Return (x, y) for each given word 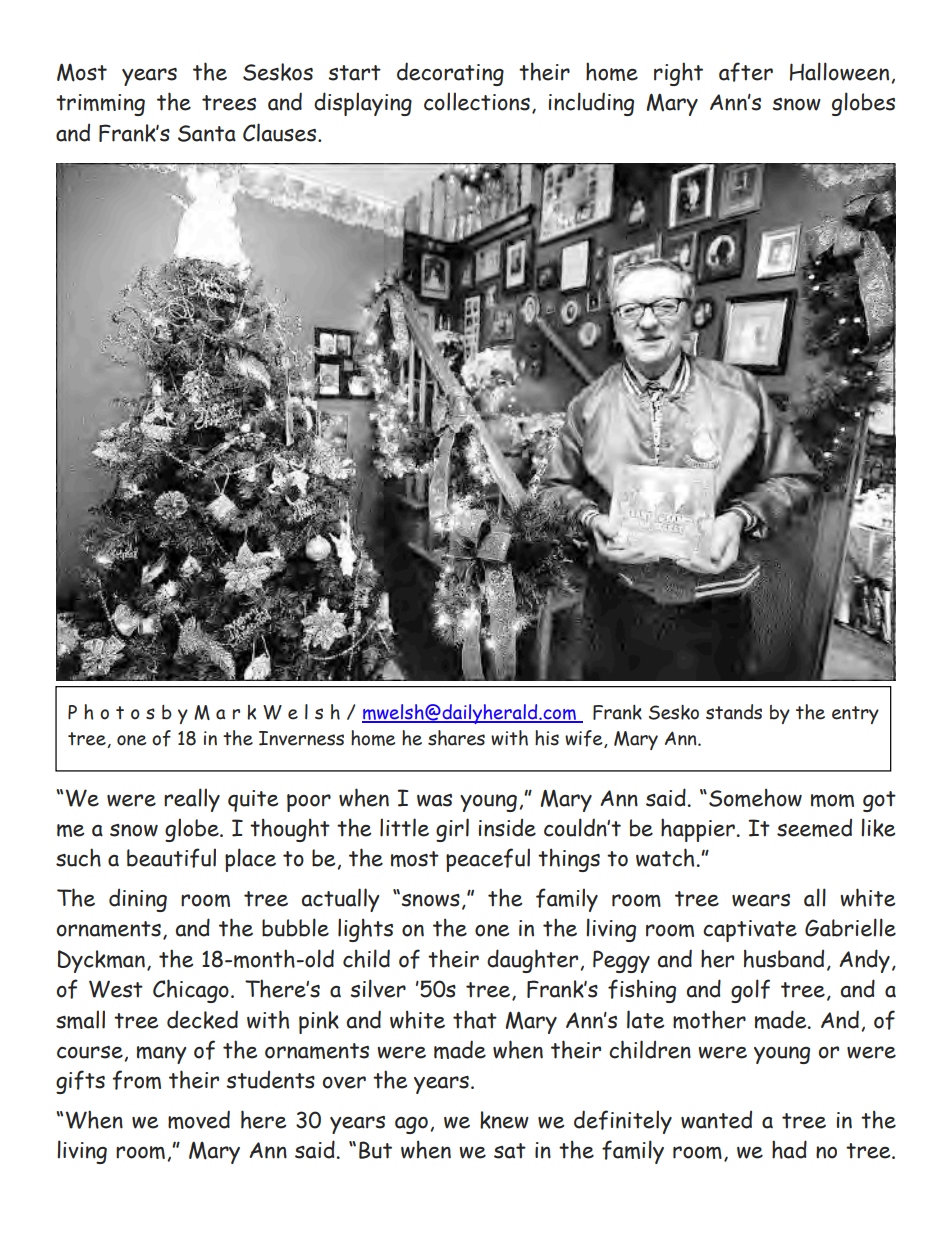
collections (477, 101)
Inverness (301, 738)
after (746, 72)
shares (456, 738)
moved (199, 1119)
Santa (207, 133)
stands (734, 712)
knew (504, 1120)
